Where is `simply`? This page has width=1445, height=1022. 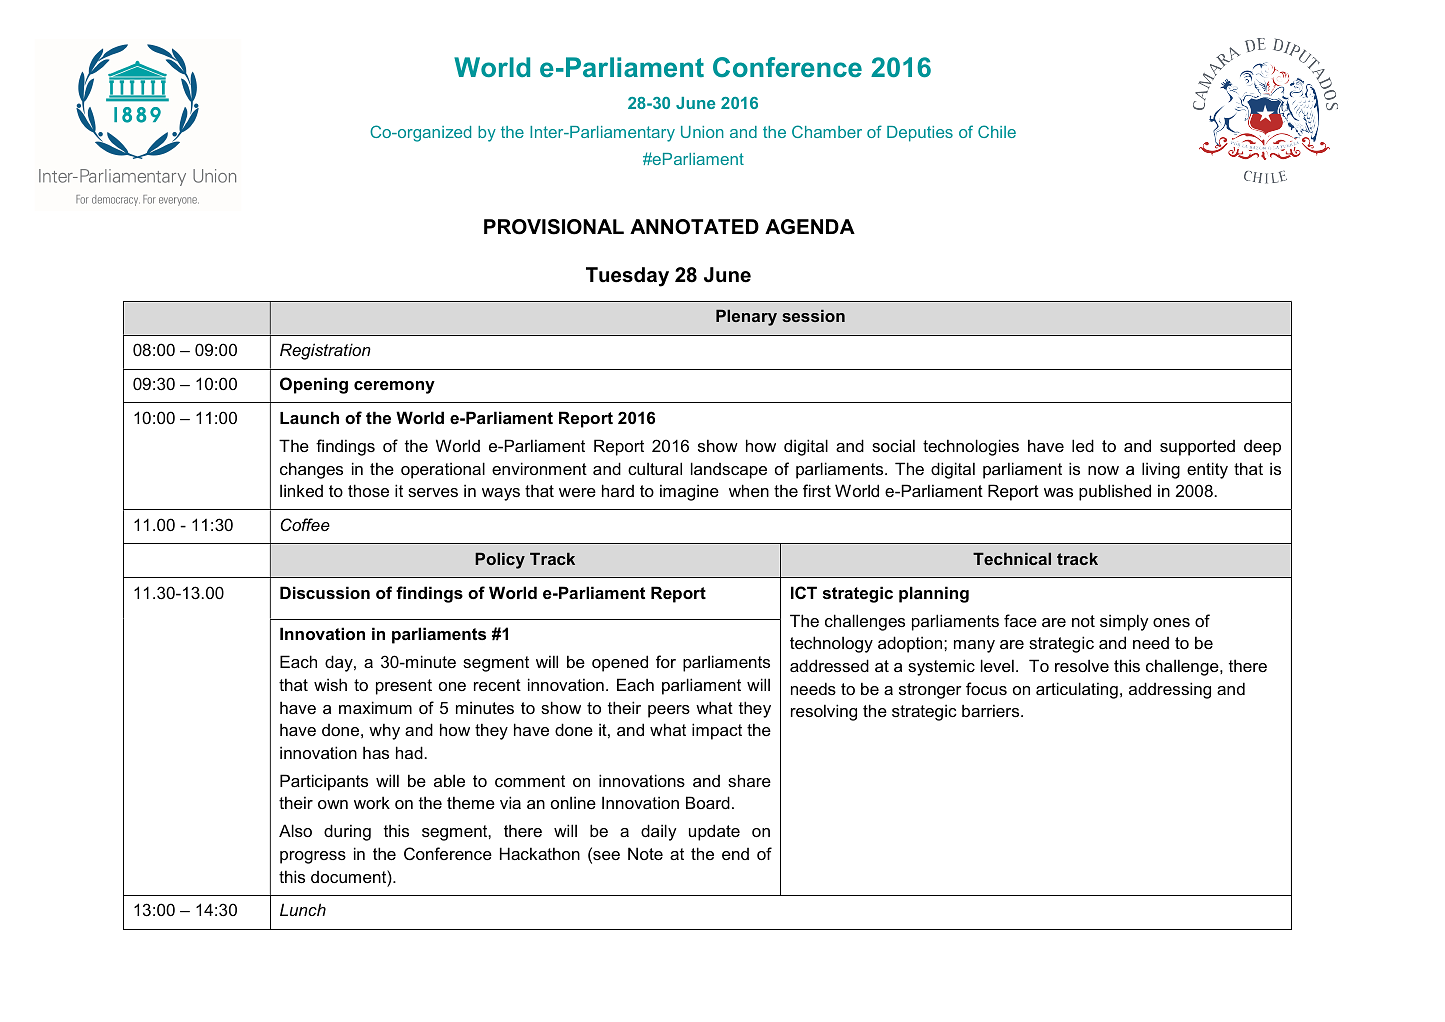 simply is located at coordinates (1124, 622).
